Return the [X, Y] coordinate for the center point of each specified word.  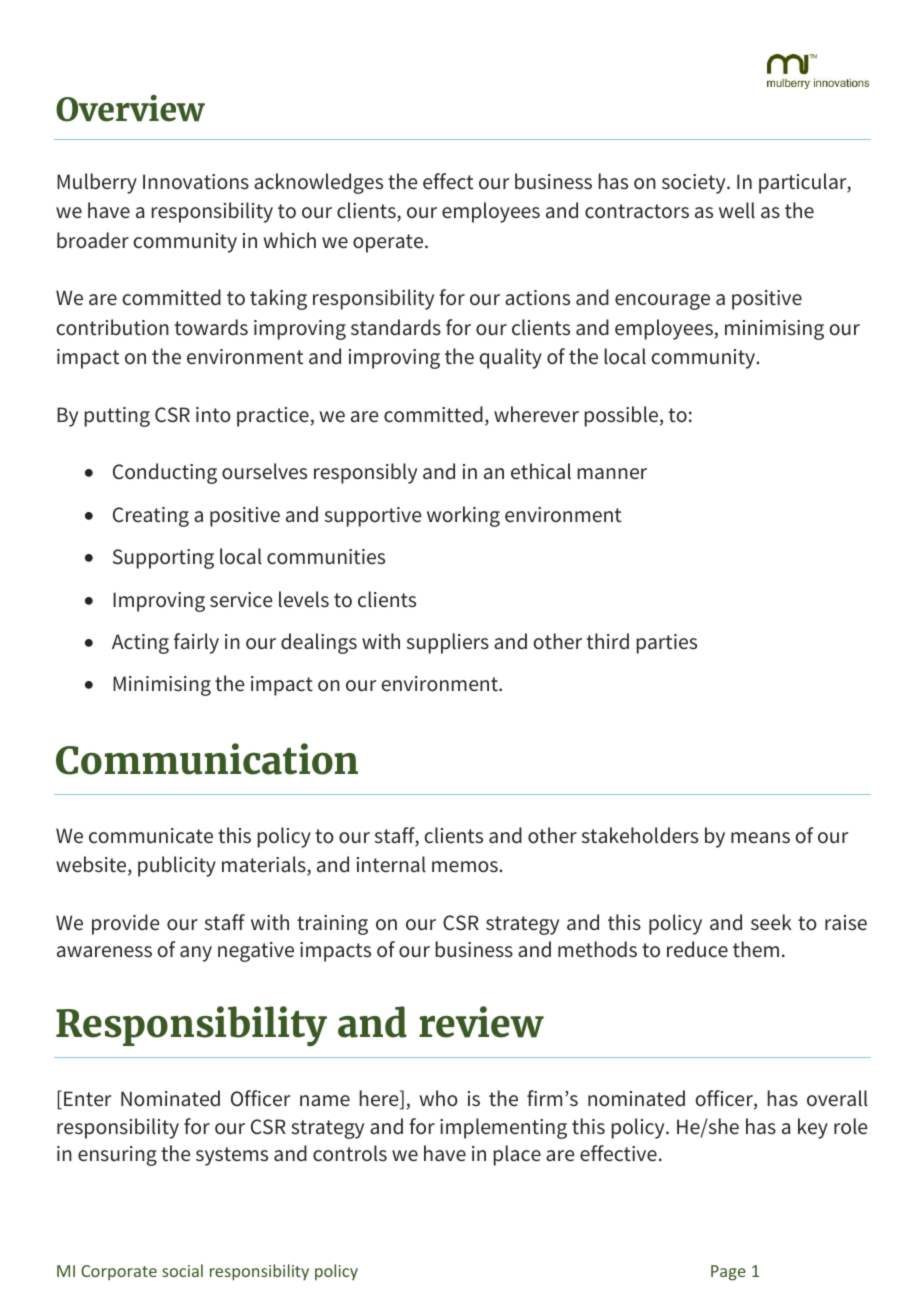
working [463, 516]
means [760, 838]
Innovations [196, 182]
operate [389, 243]
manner [612, 474]
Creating [151, 517]
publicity [177, 866]
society [695, 184]
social [182, 1270]
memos [466, 867]
